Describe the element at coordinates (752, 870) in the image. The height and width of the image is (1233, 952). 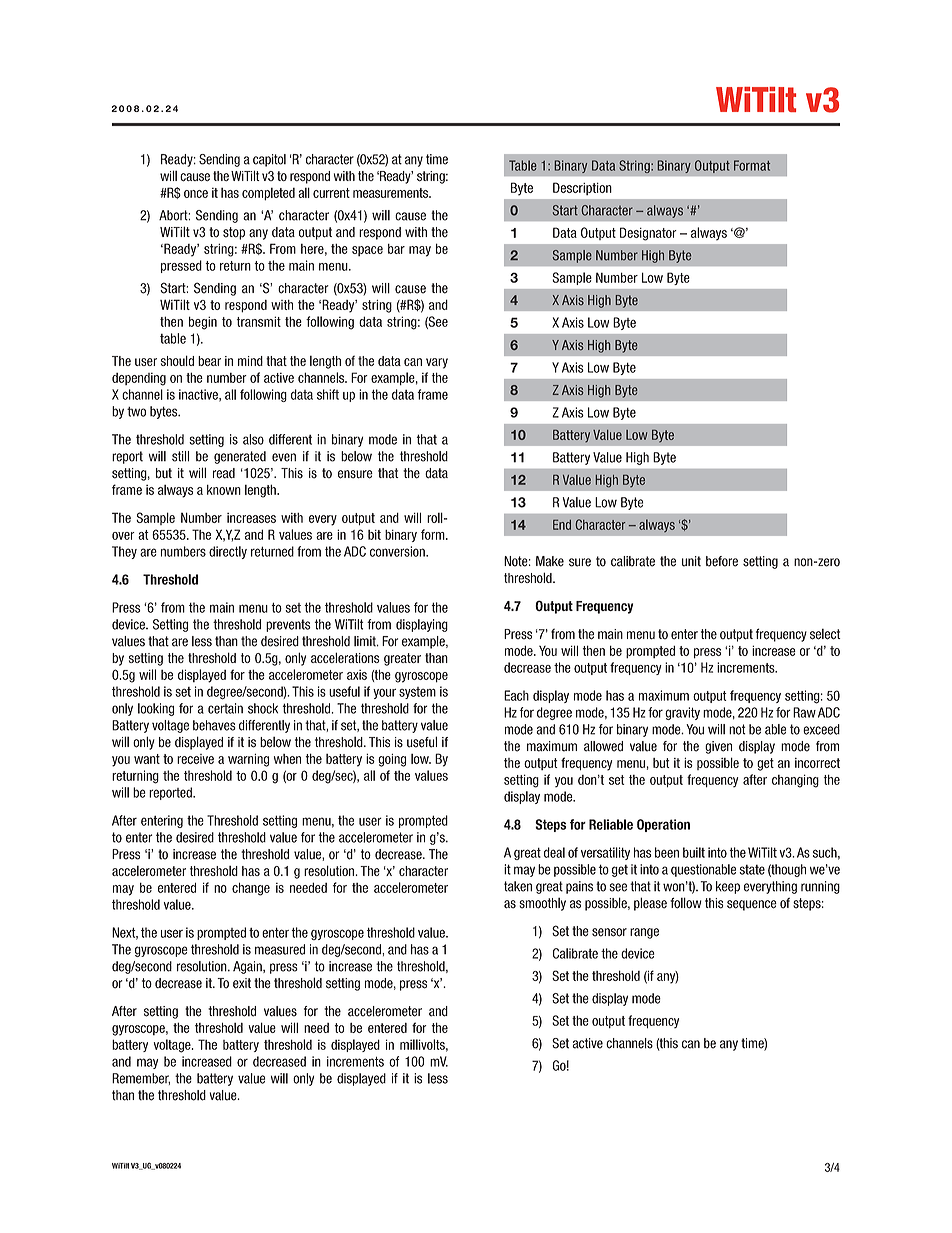
I see `state` at that location.
